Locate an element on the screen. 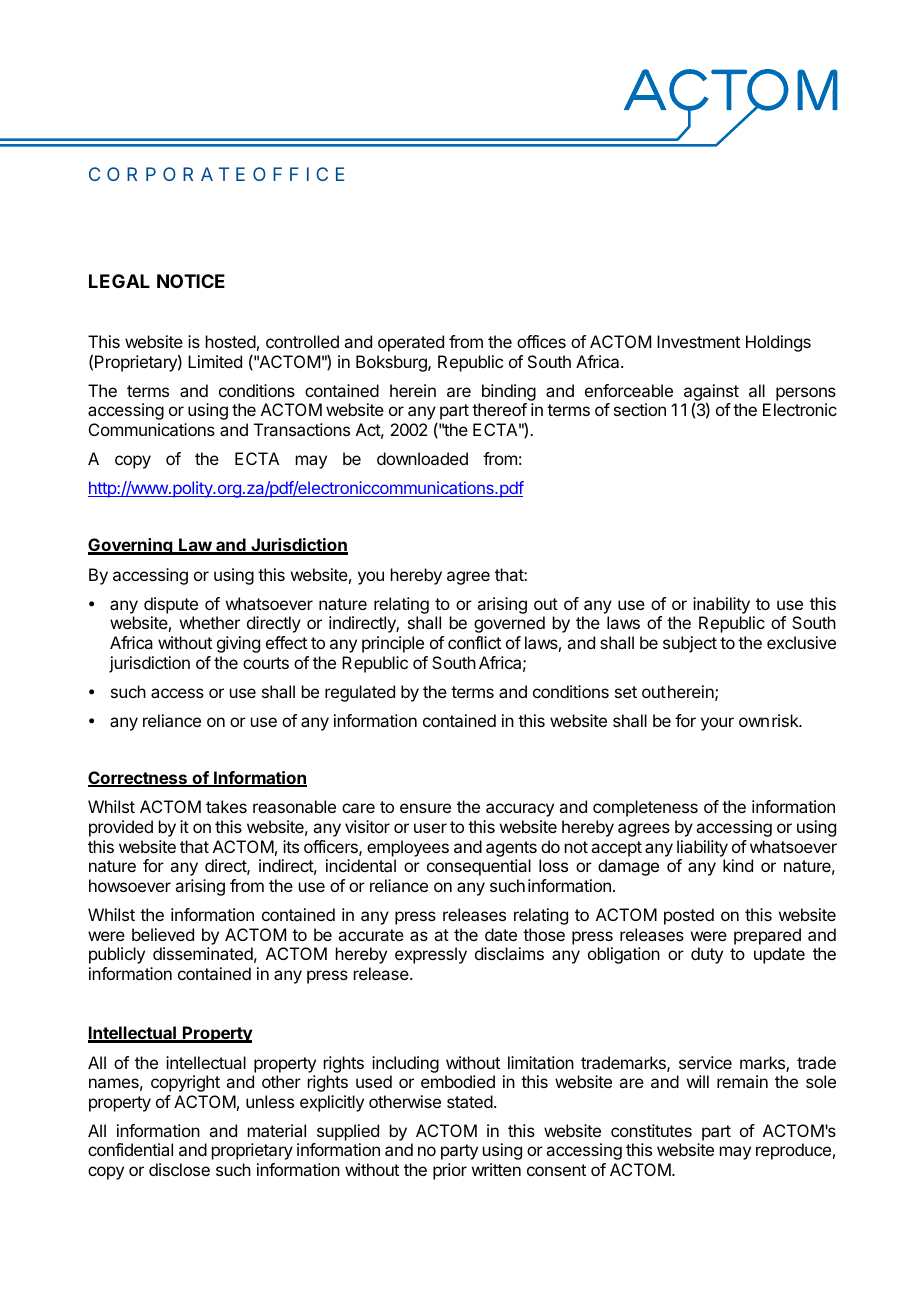  conflict is located at coordinates (474, 642).
